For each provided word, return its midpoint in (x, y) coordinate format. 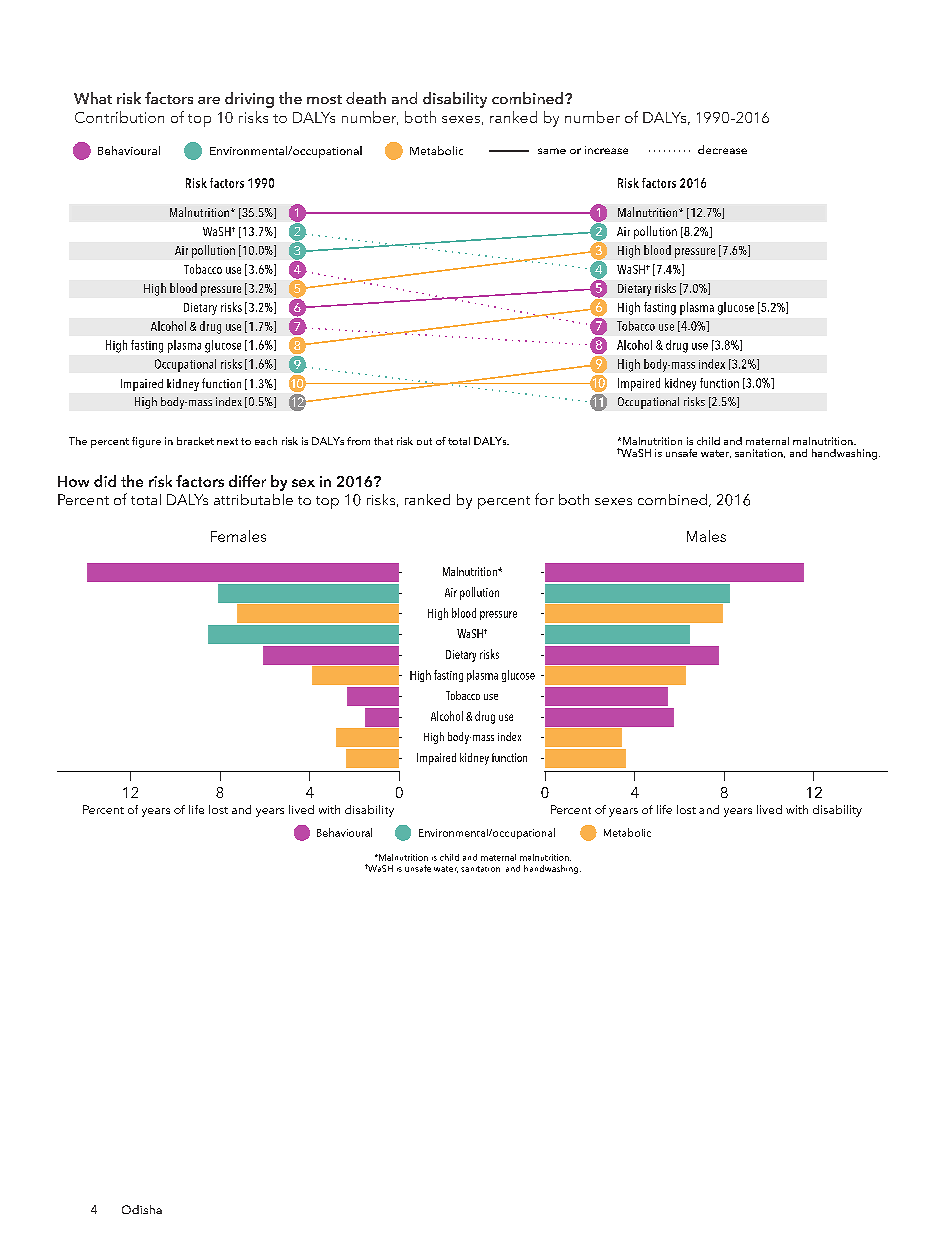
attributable (253, 499)
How (73, 481)
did (105, 481)
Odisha (142, 1209)
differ (247, 481)
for (544, 499)
